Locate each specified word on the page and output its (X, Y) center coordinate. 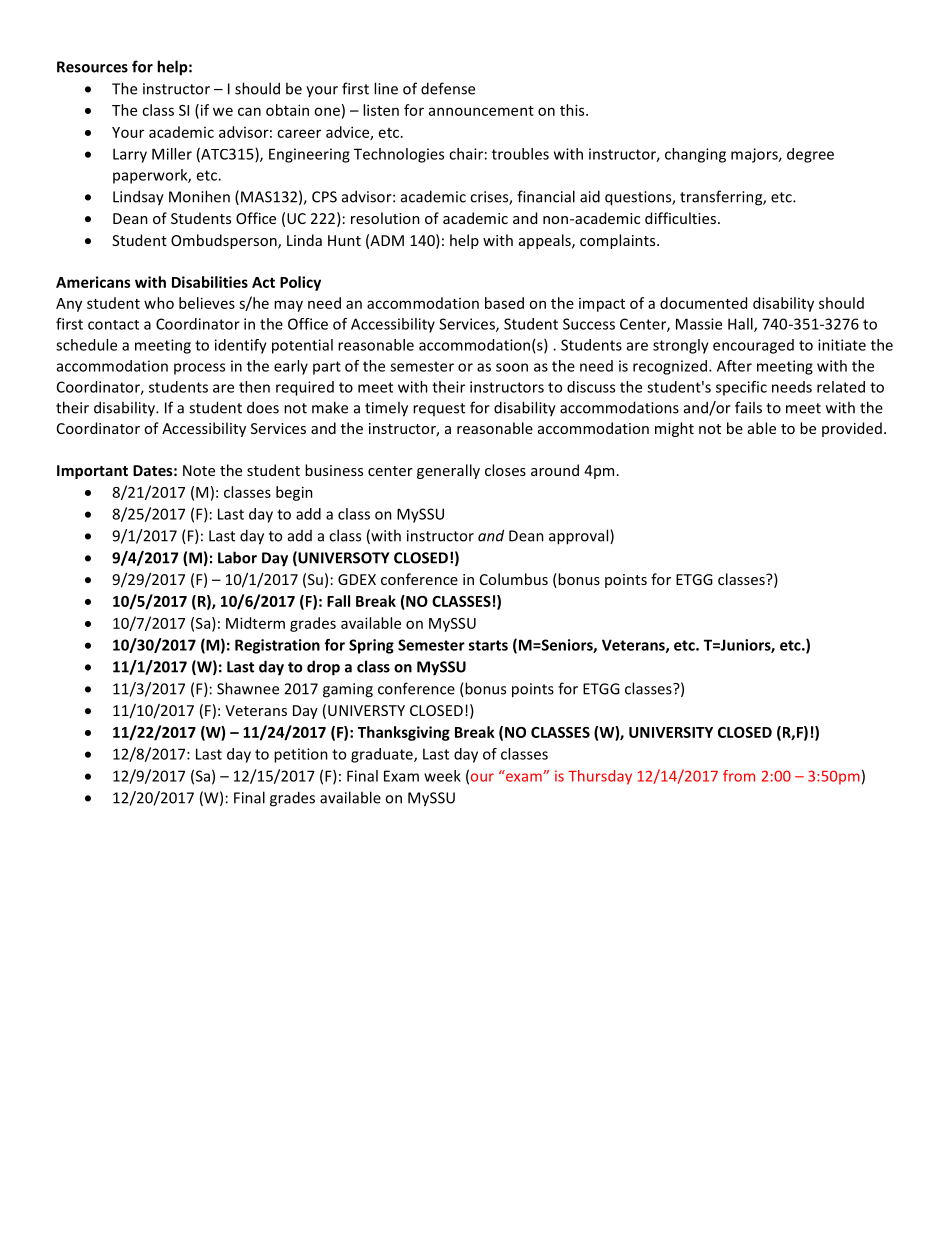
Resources (92, 67)
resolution (385, 218)
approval (580, 537)
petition (301, 755)
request (439, 409)
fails (748, 407)
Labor (237, 557)
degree (810, 155)
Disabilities (210, 282)
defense (448, 88)
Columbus (514, 579)
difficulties (682, 218)
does (263, 407)
